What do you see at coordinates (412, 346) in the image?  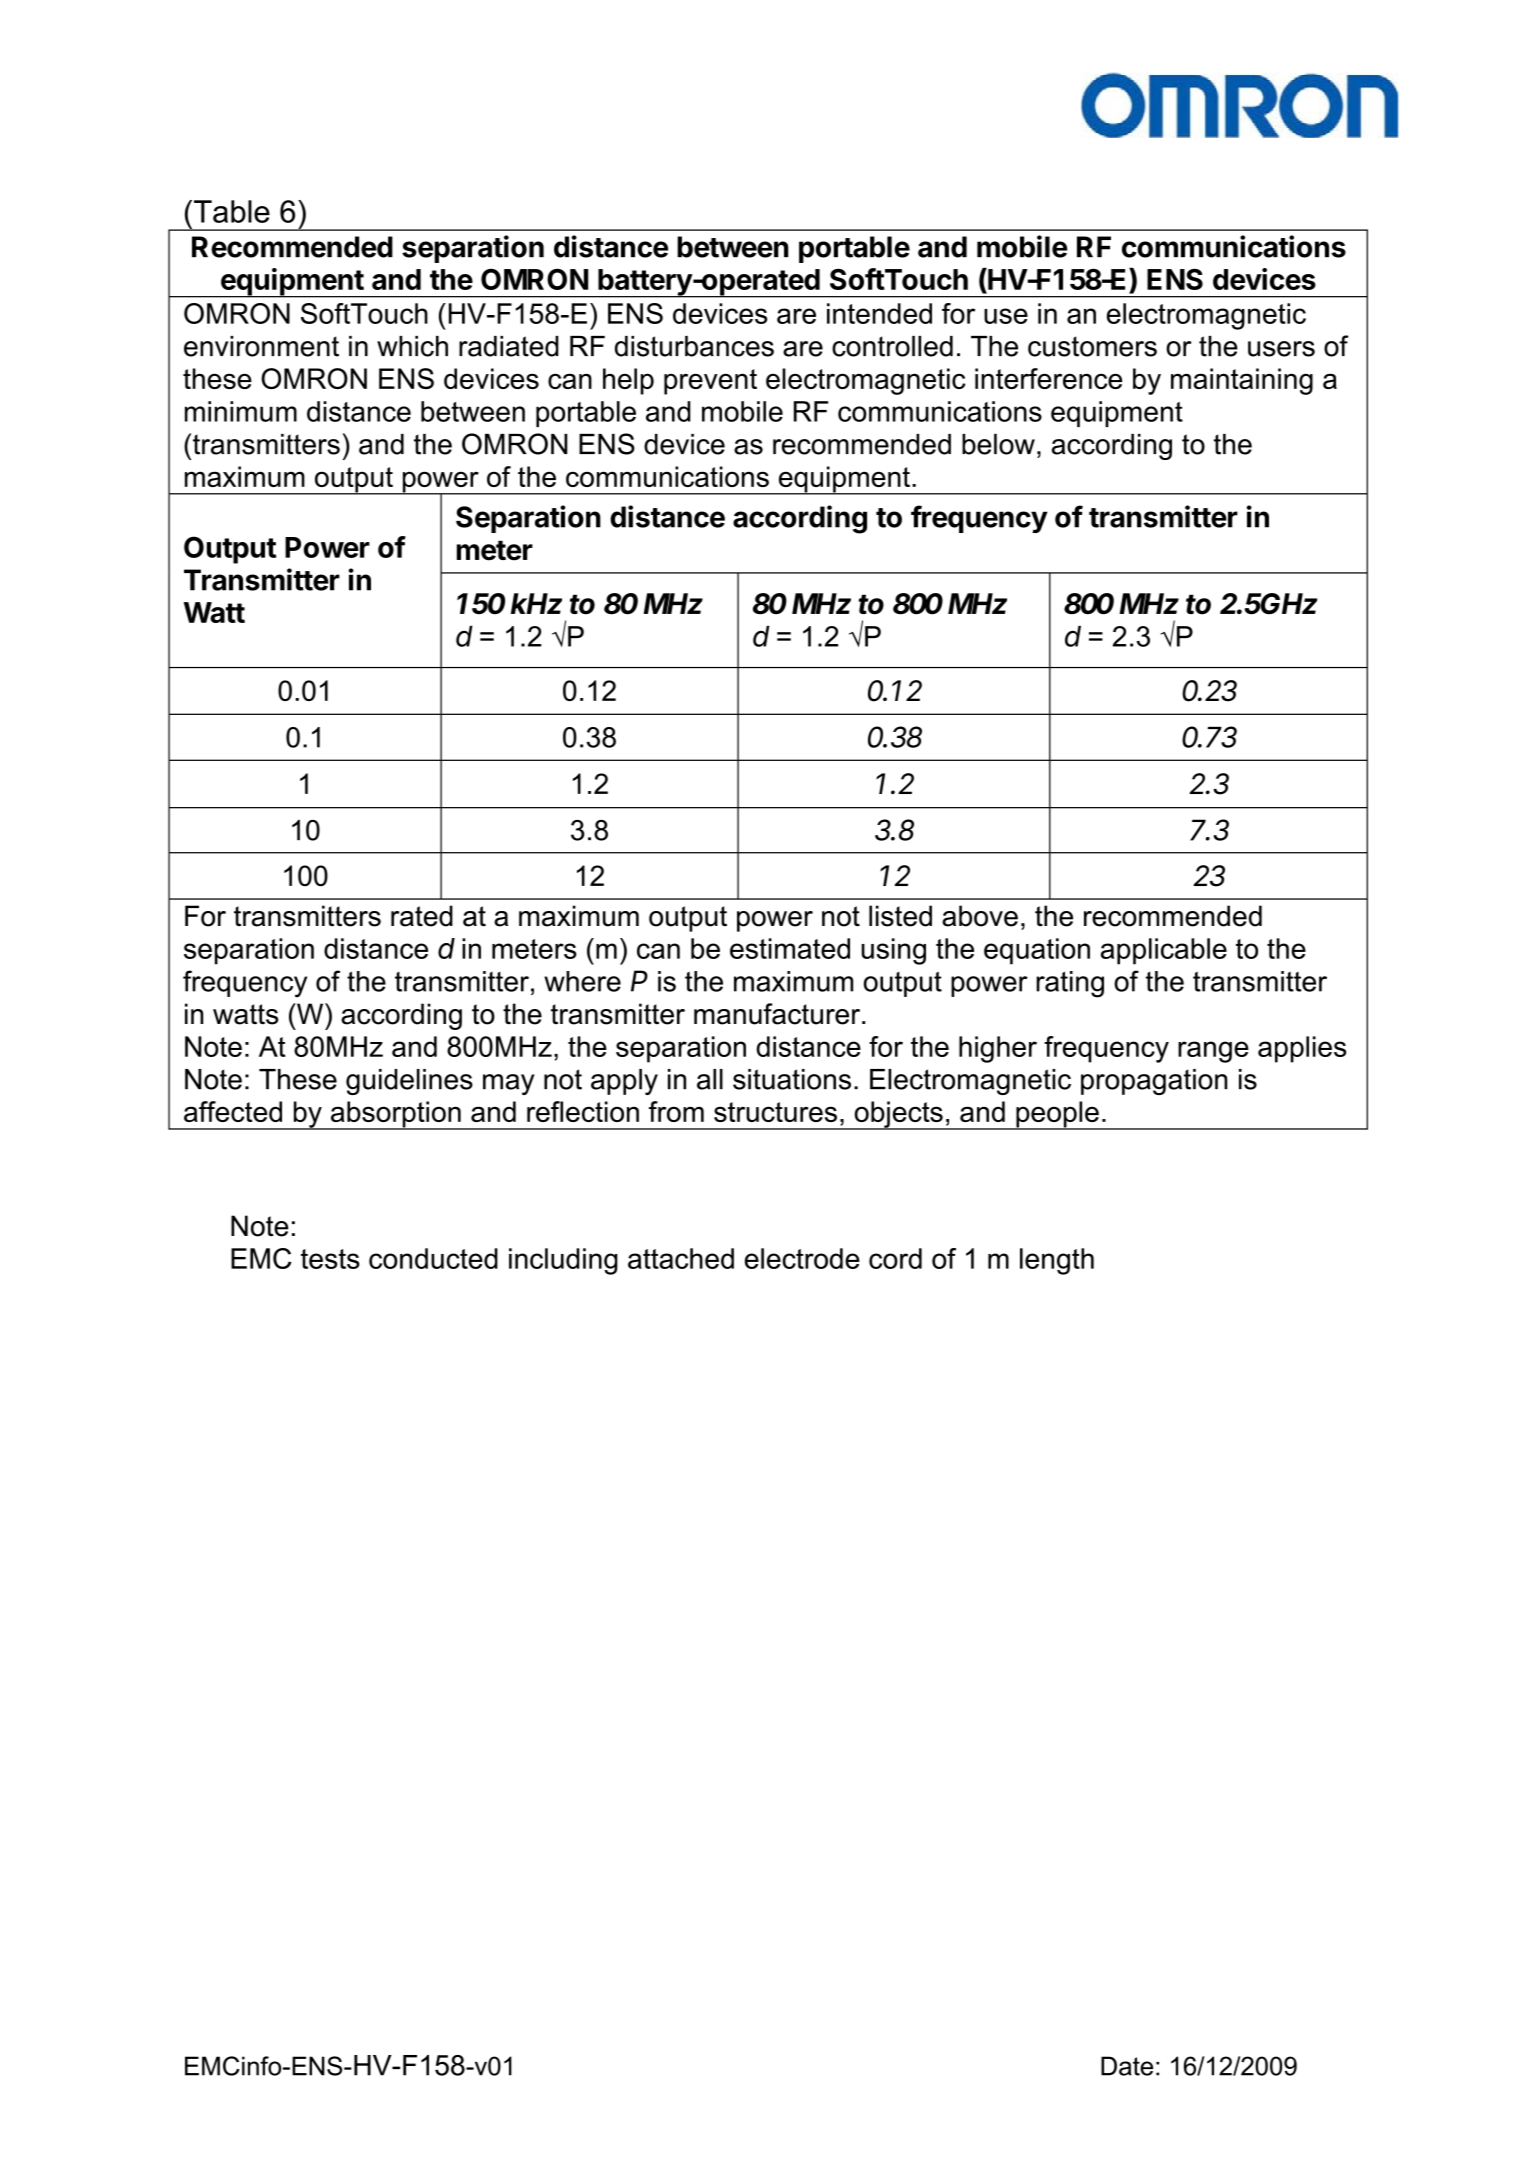 I see `which` at bounding box center [412, 346].
